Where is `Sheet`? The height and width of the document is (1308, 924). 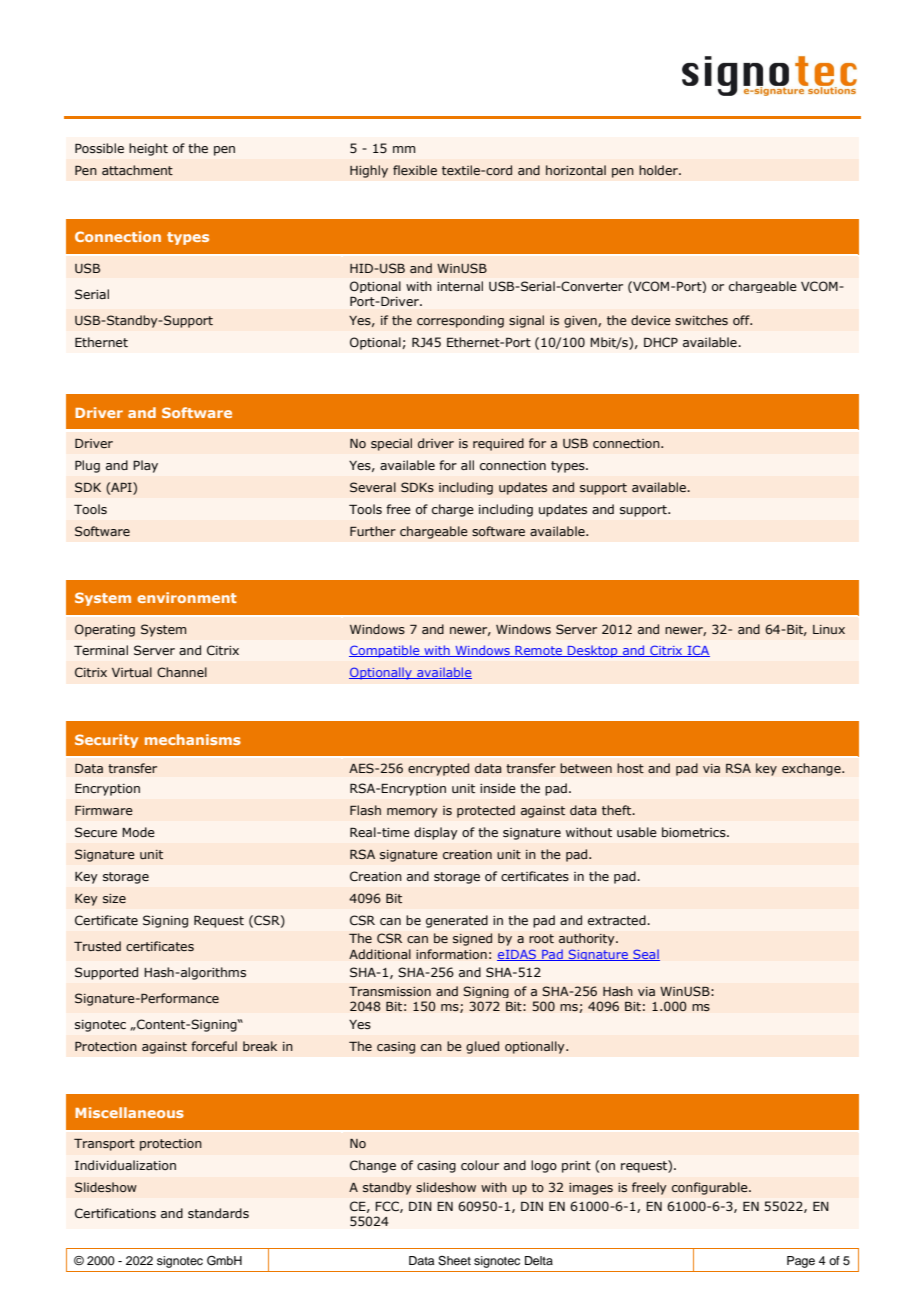
Sheet is located at coordinates (454, 1261).
